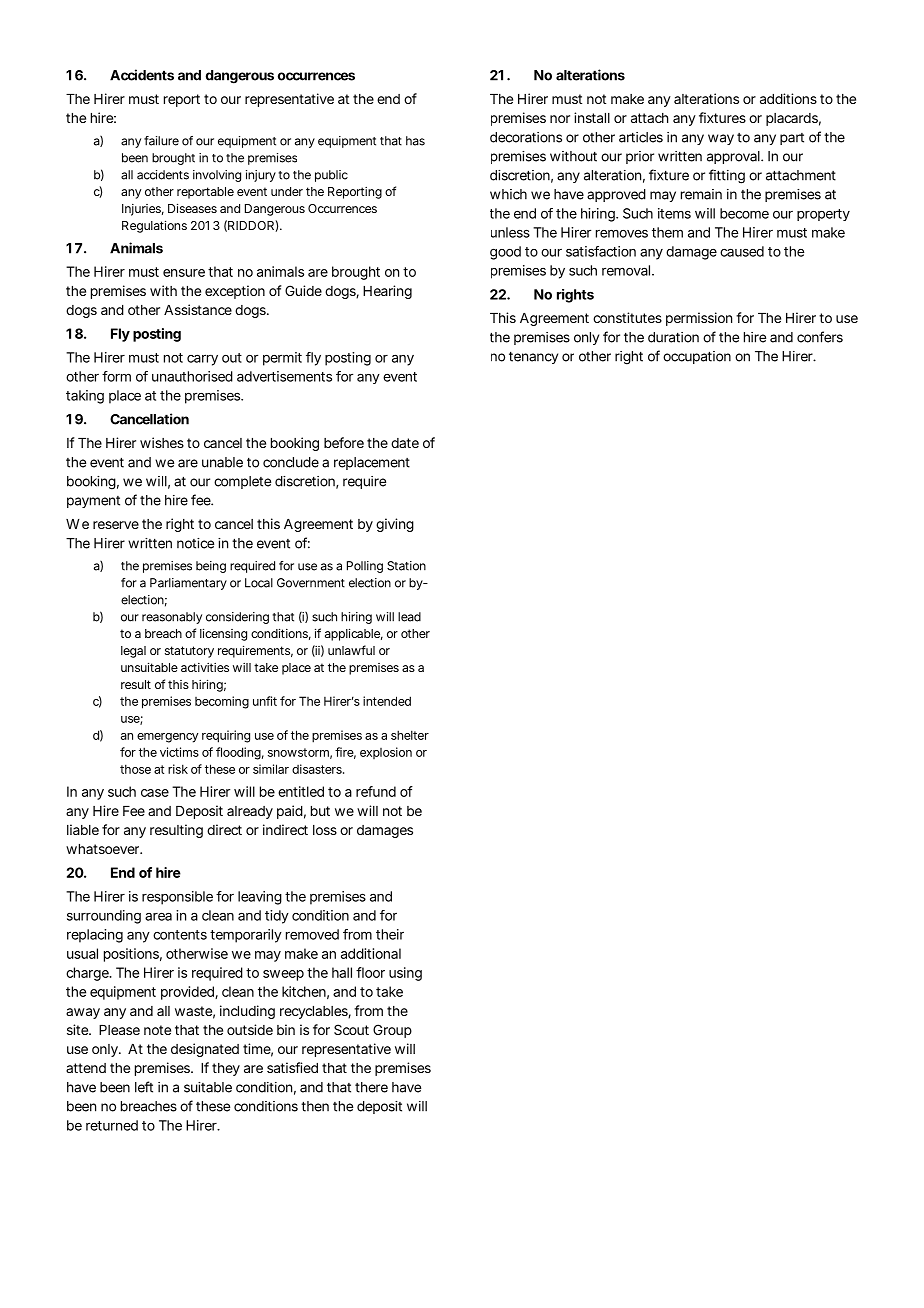 This screenshot has width=924, height=1308. Describe the element at coordinates (172, 618) in the screenshot. I see `reasonably` at that location.
